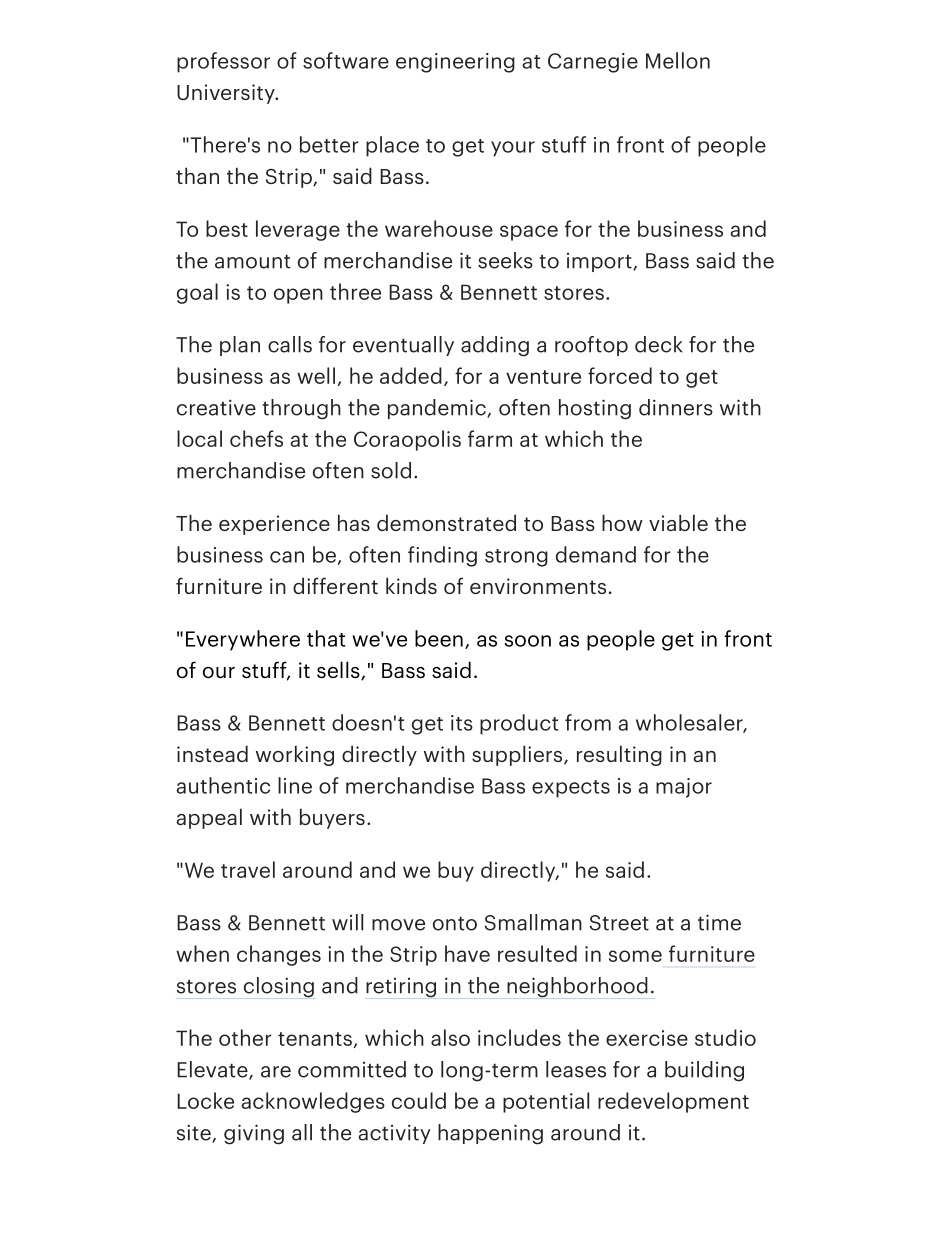  I want to click on could, so click(419, 1100).
